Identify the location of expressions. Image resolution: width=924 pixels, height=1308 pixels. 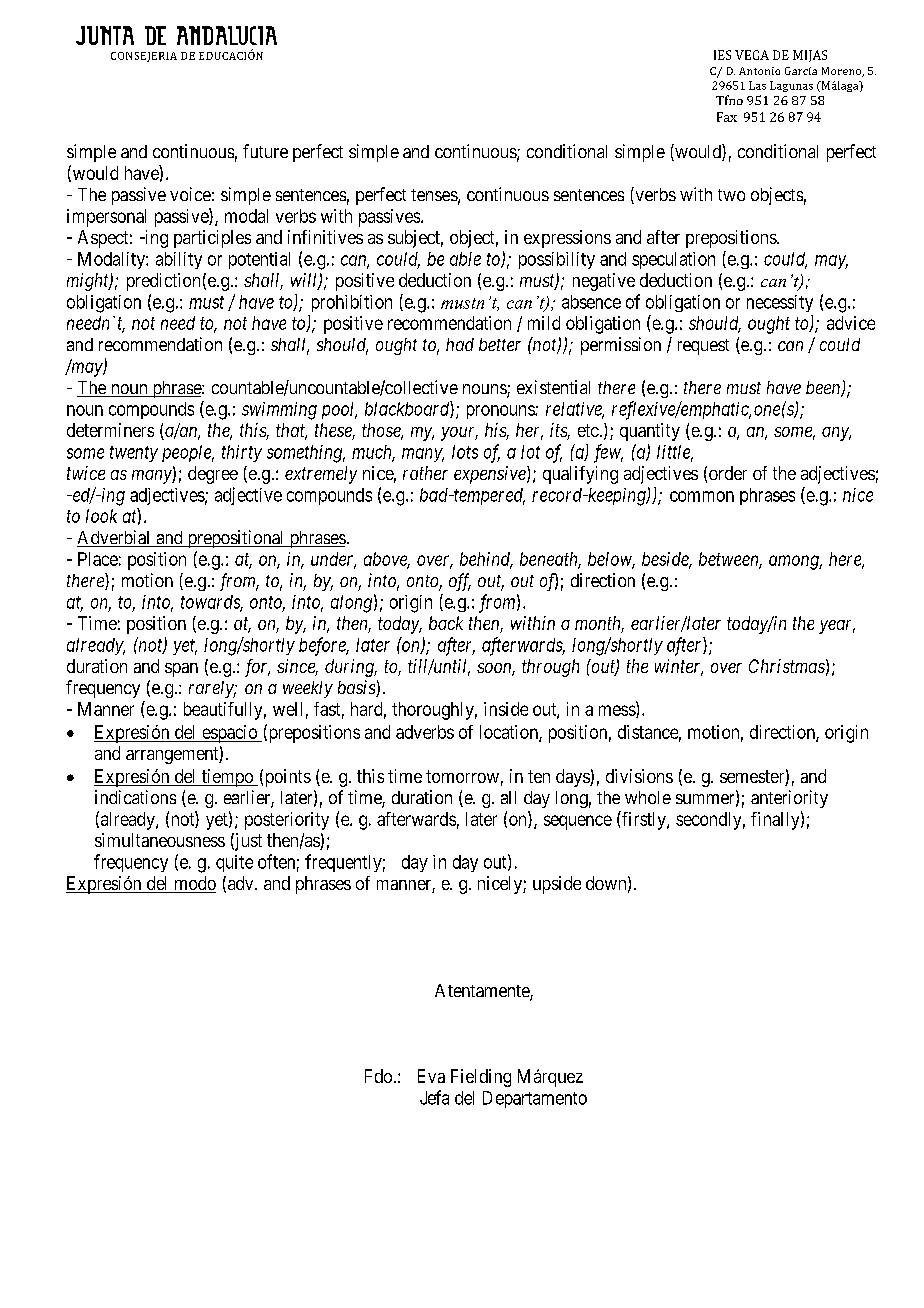
(567, 239).
